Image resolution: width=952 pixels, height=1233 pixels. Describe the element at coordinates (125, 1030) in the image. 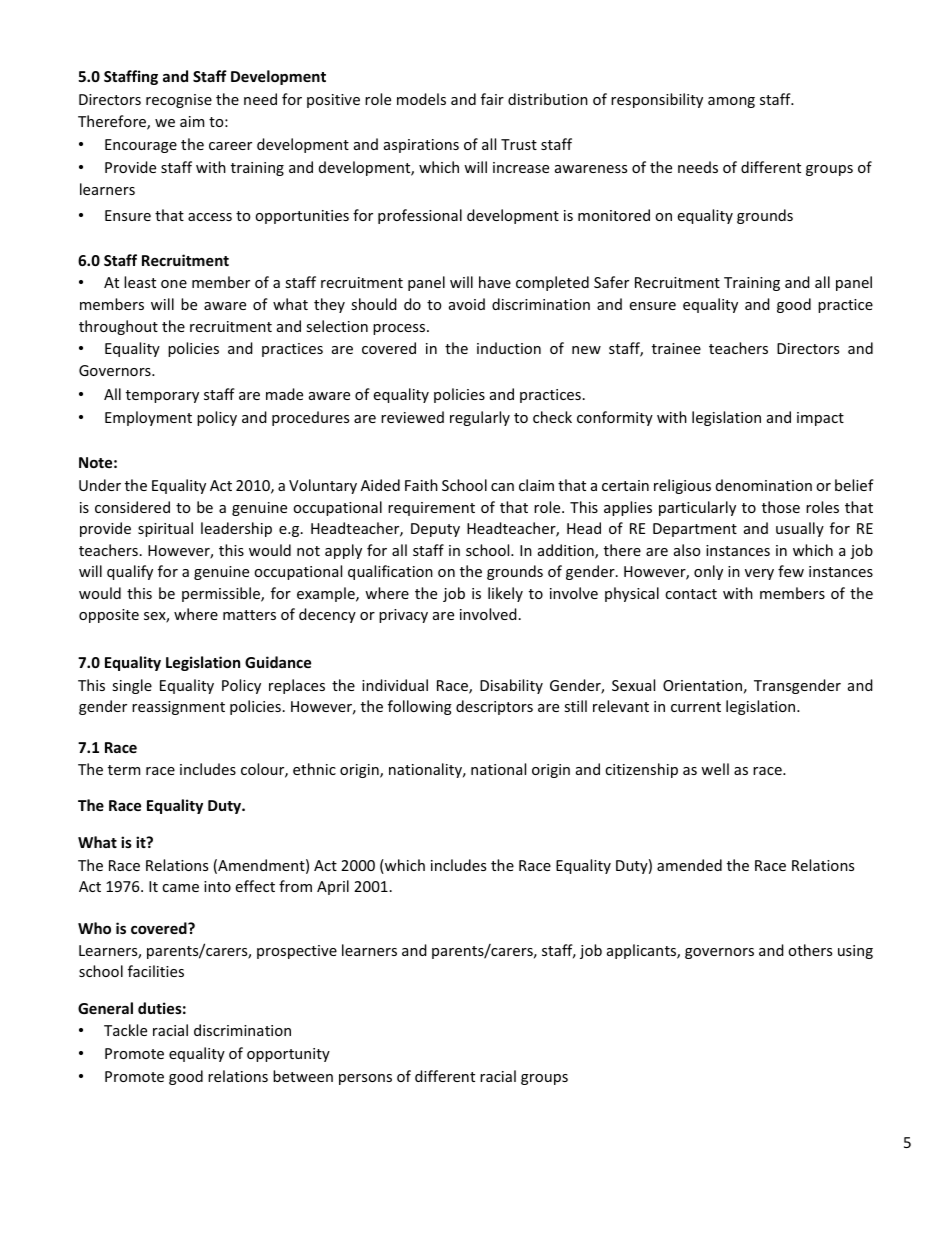

I see `Tackle` at that location.
